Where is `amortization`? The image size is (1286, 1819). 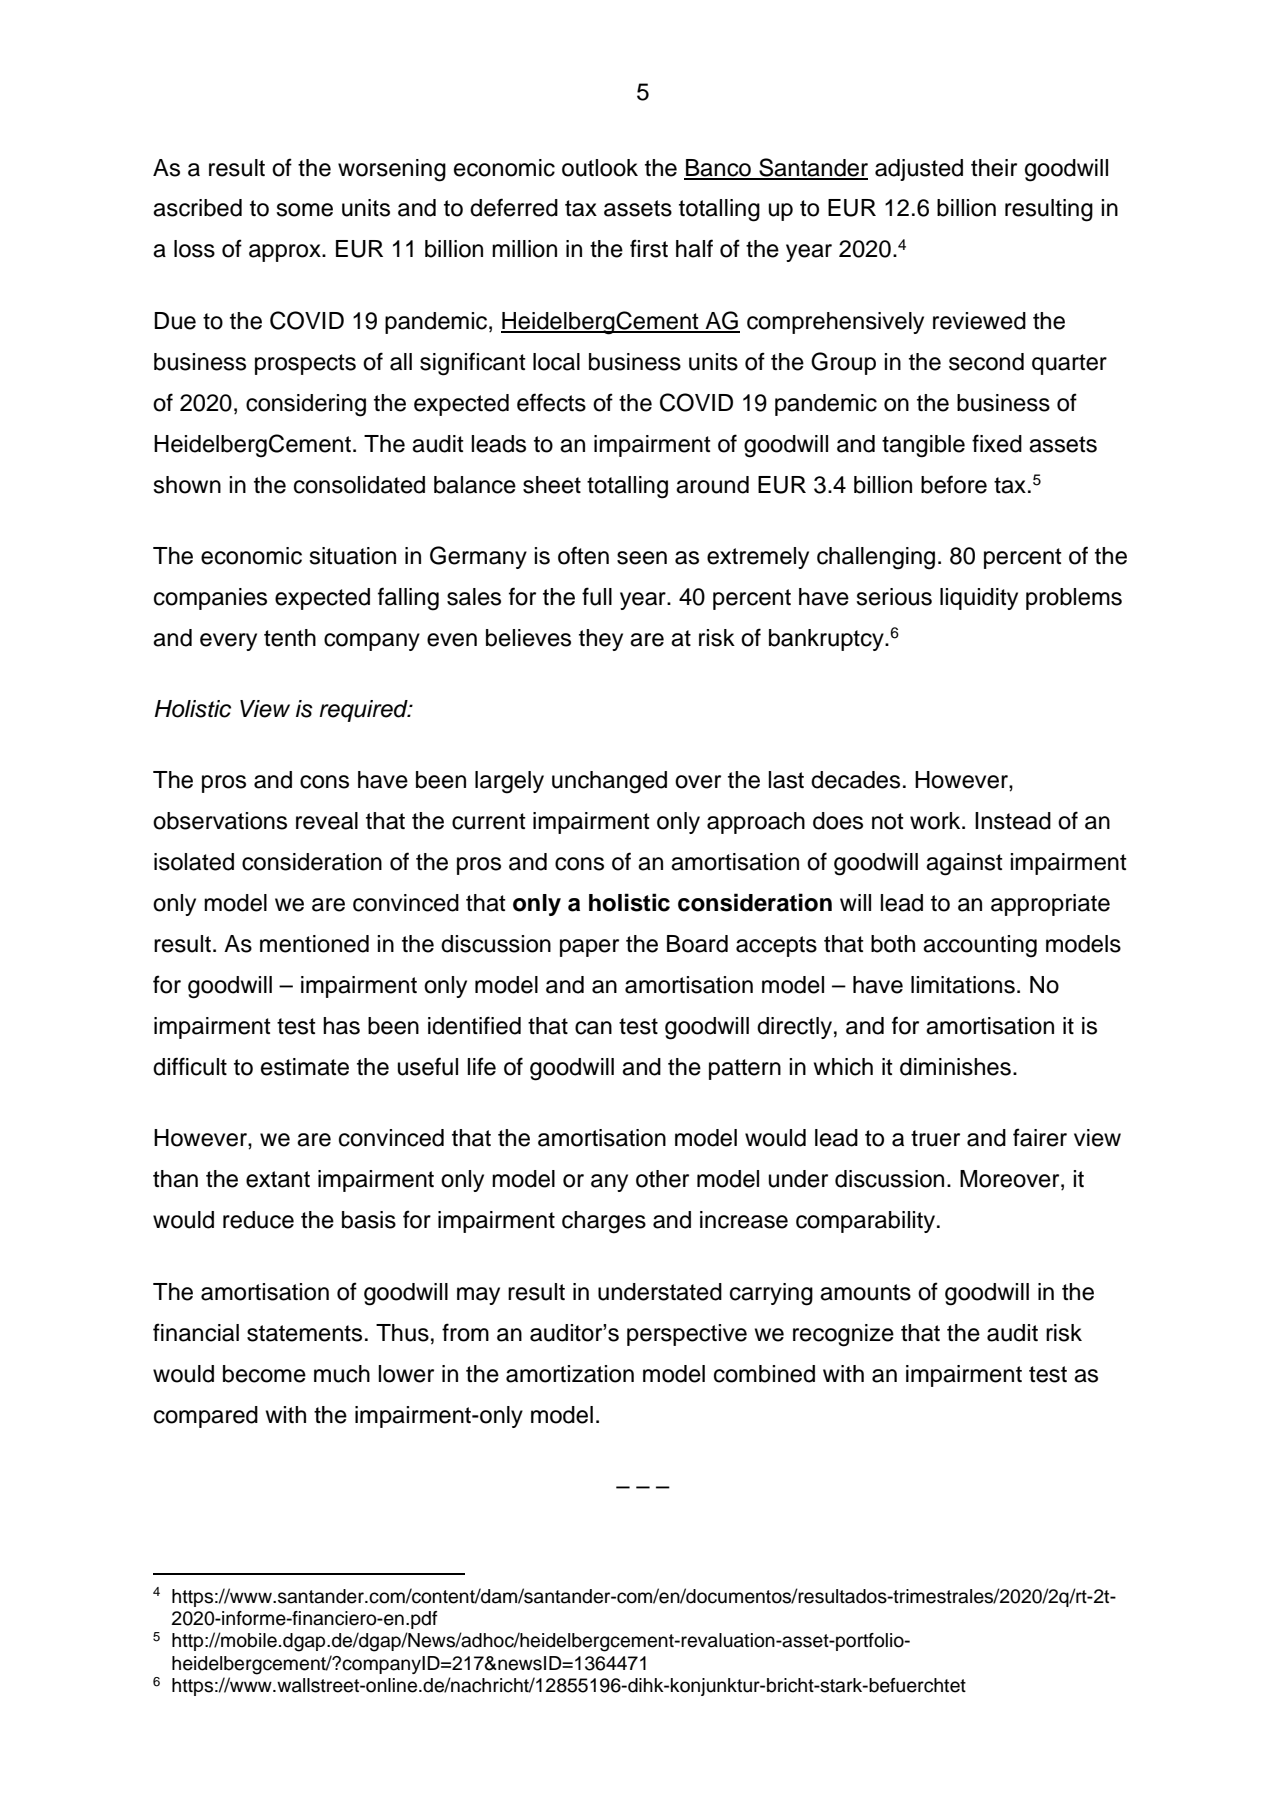
amortization is located at coordinates (570, 1374).
